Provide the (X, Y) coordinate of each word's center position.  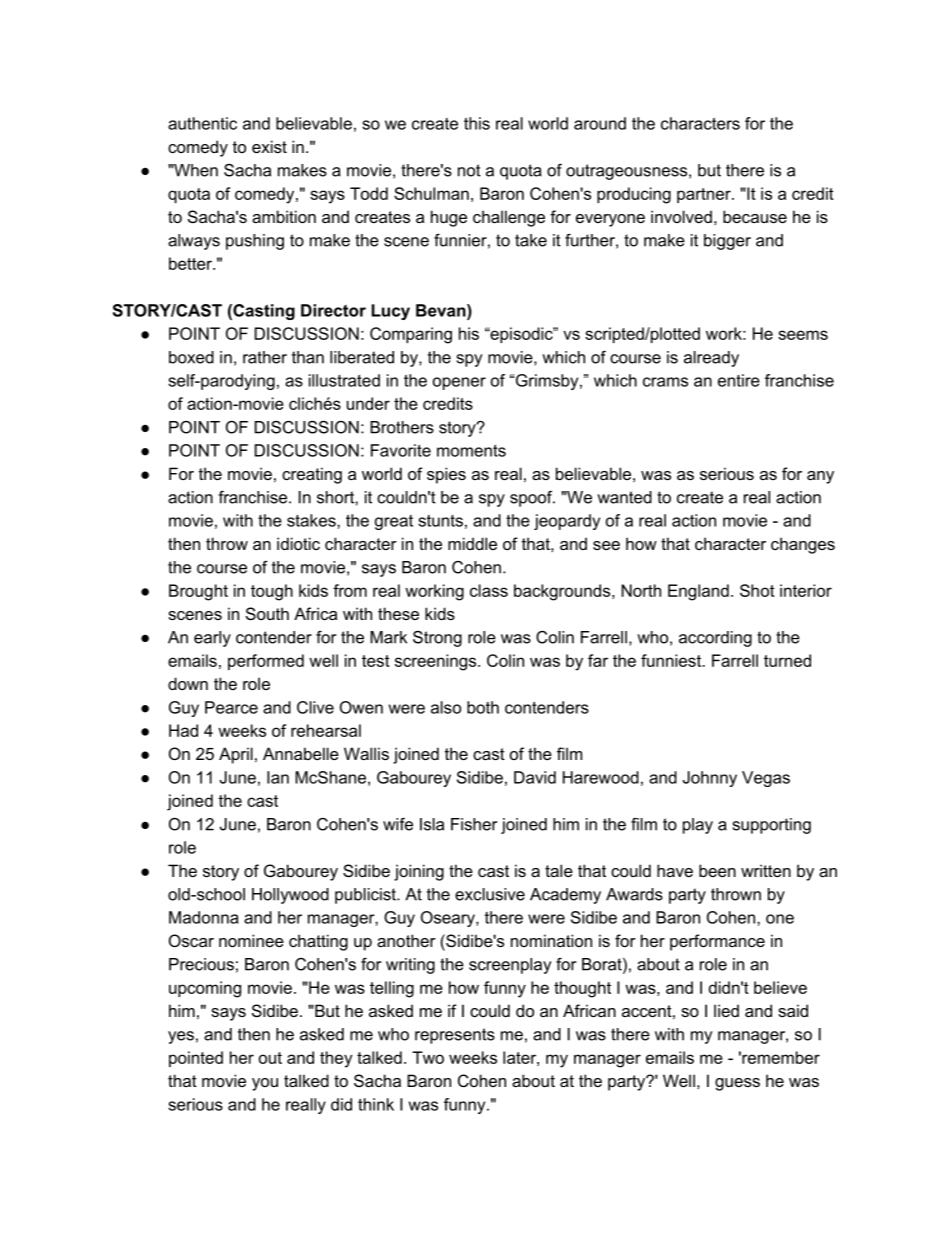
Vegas (766, 779)
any (820, 477)
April (236, 755)
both (483, 707)
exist (269, 146)
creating (312, 475)
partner (705, 195)
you (265, 1084)
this (477, 123)
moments (471, 450)
